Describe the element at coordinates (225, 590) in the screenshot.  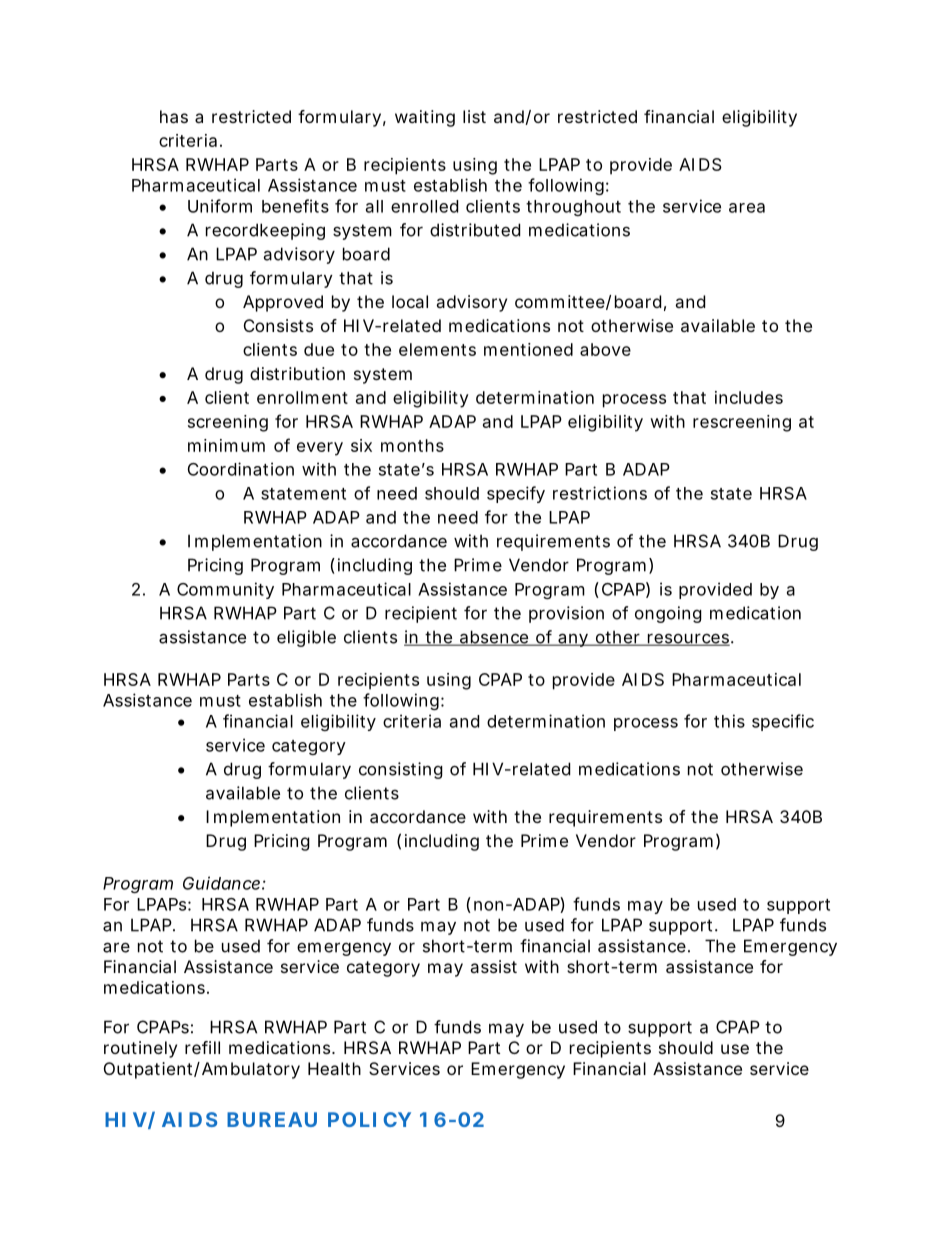
I see `Community` at that location.
